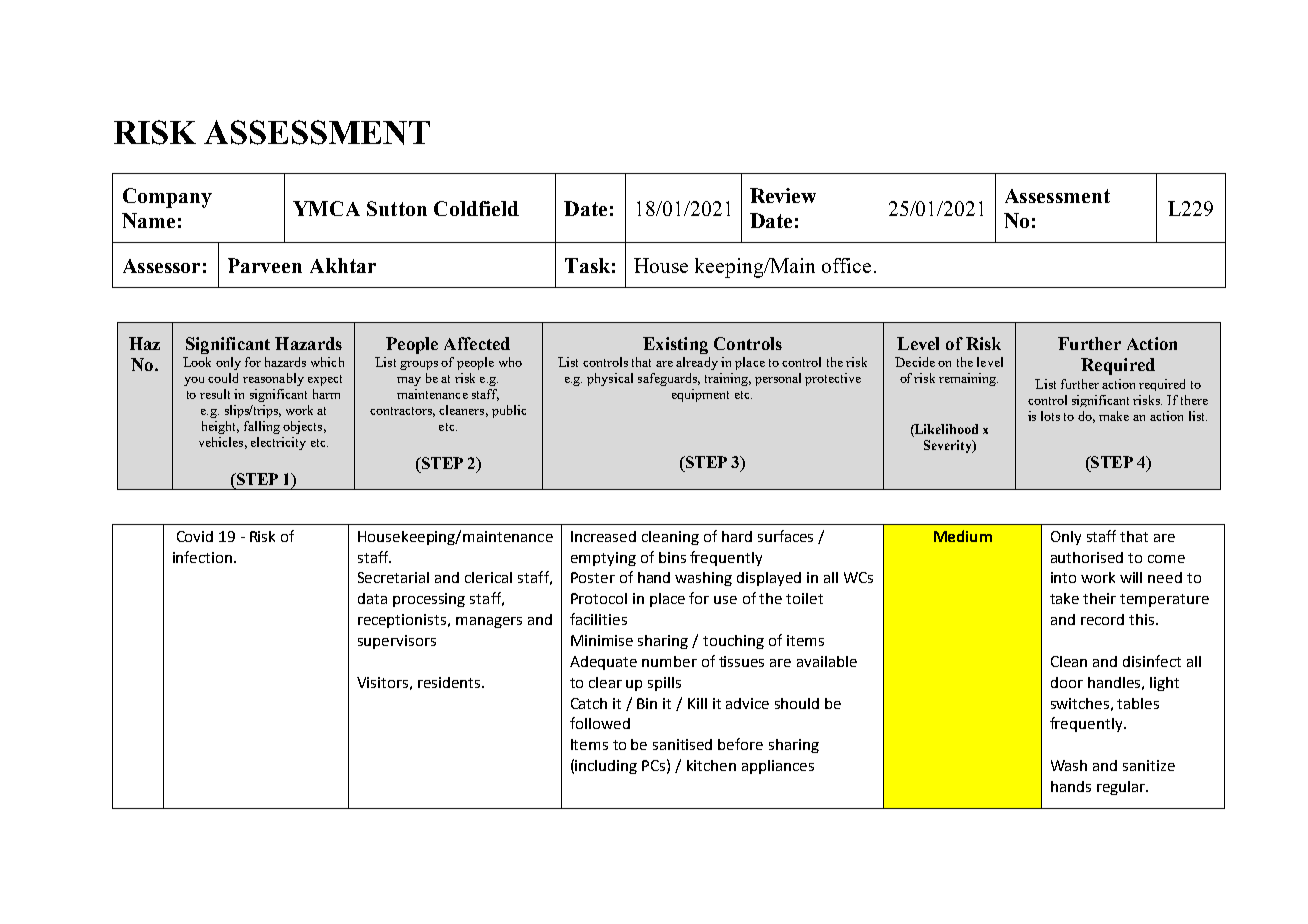 This screenshot has height=924, width=1308. What do you see at coordinates (327, 362) in the screenshot?
I see `which` at bounding box center [327, 362].
